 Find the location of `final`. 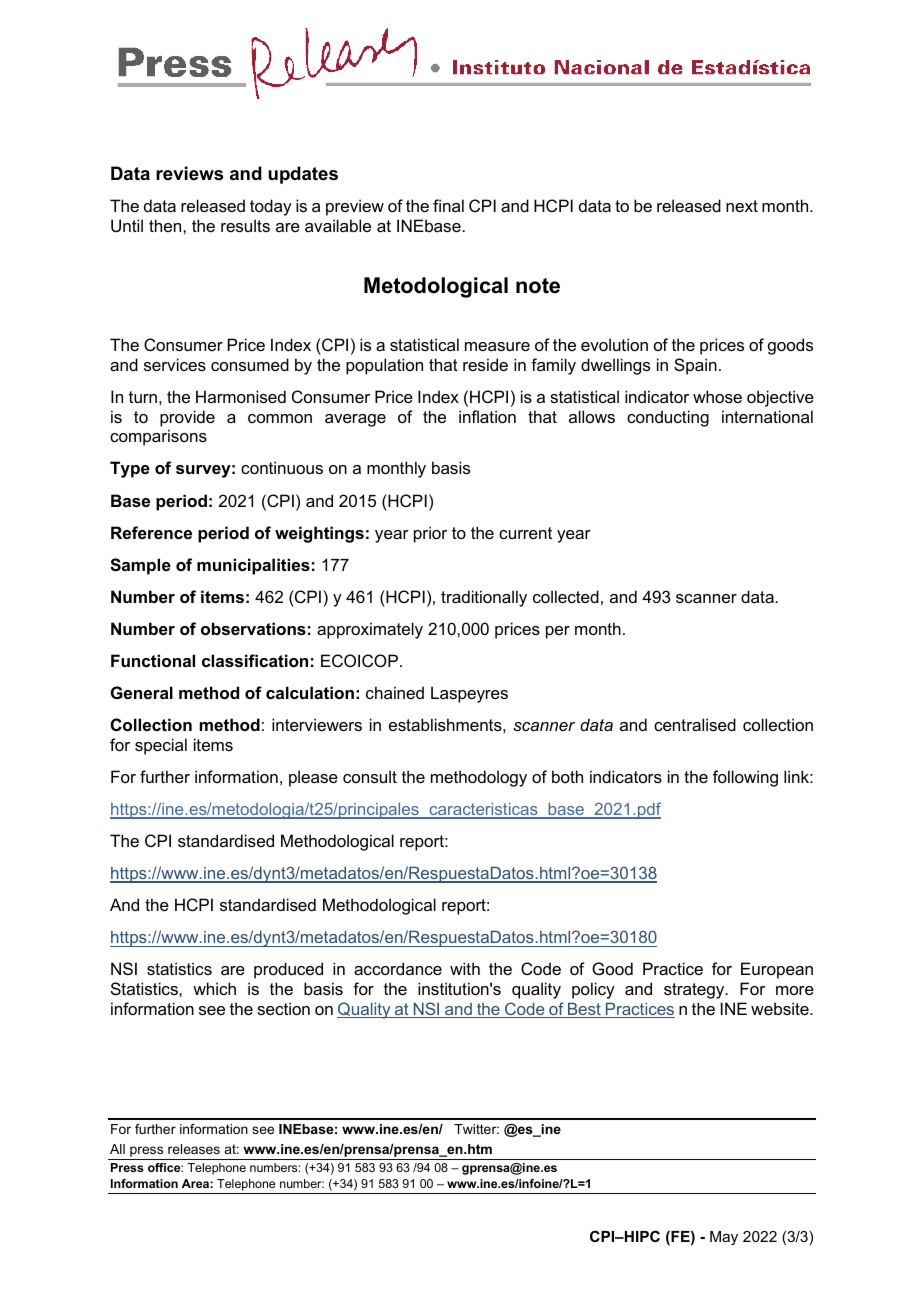

final is located at coordinates (448, 205).
